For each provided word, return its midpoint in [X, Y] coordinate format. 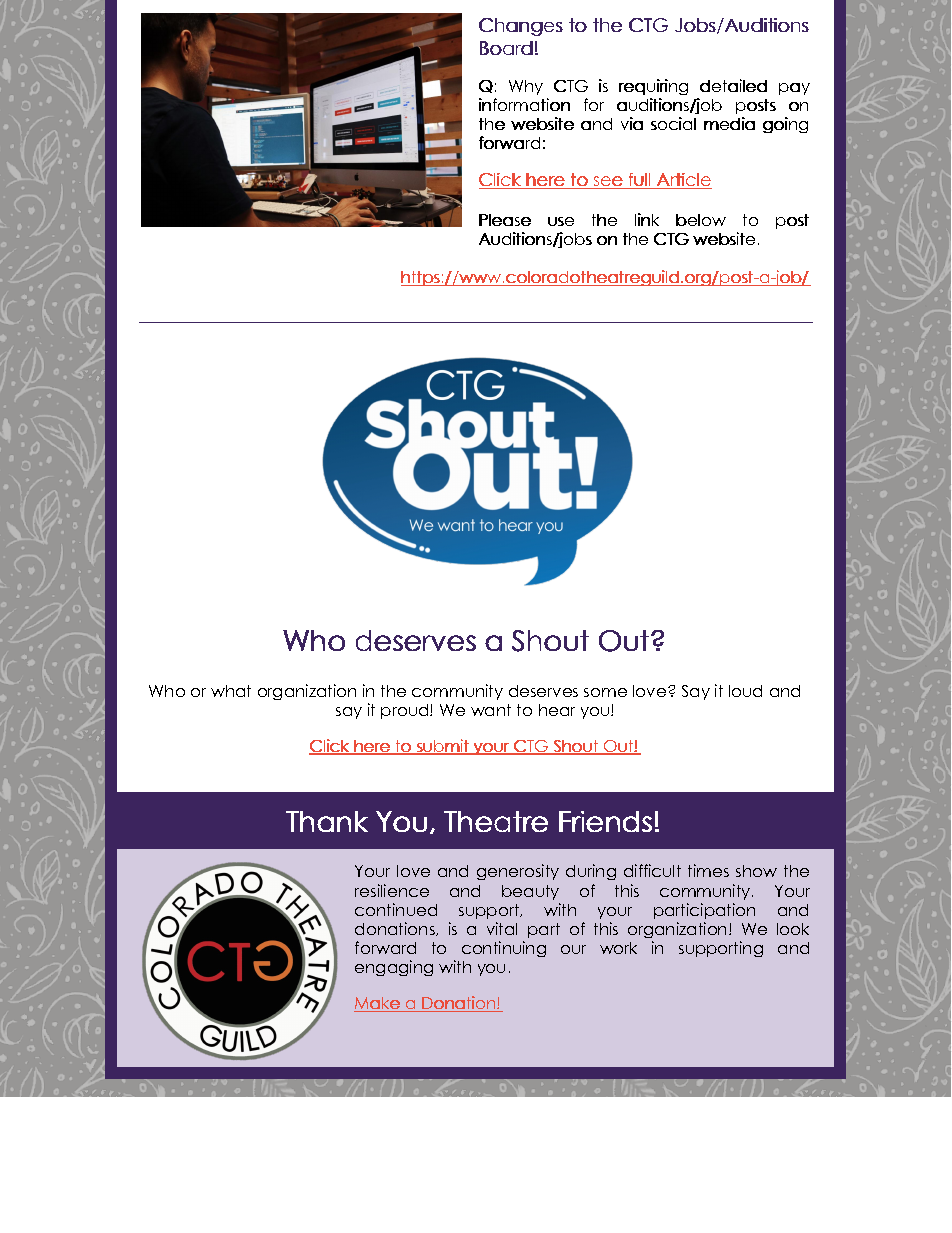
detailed [733, 85]
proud [406, 711]
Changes [521, 27]
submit [442, 747]
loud [745, 691]
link [647, 219]
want [491, 710]
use [561, 221]
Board [506, 48]
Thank [327, 821]
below [701, 220]
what [231, 691]
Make [378, 1004]
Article [683, 181]
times [708, 870]
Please [505, 220]
